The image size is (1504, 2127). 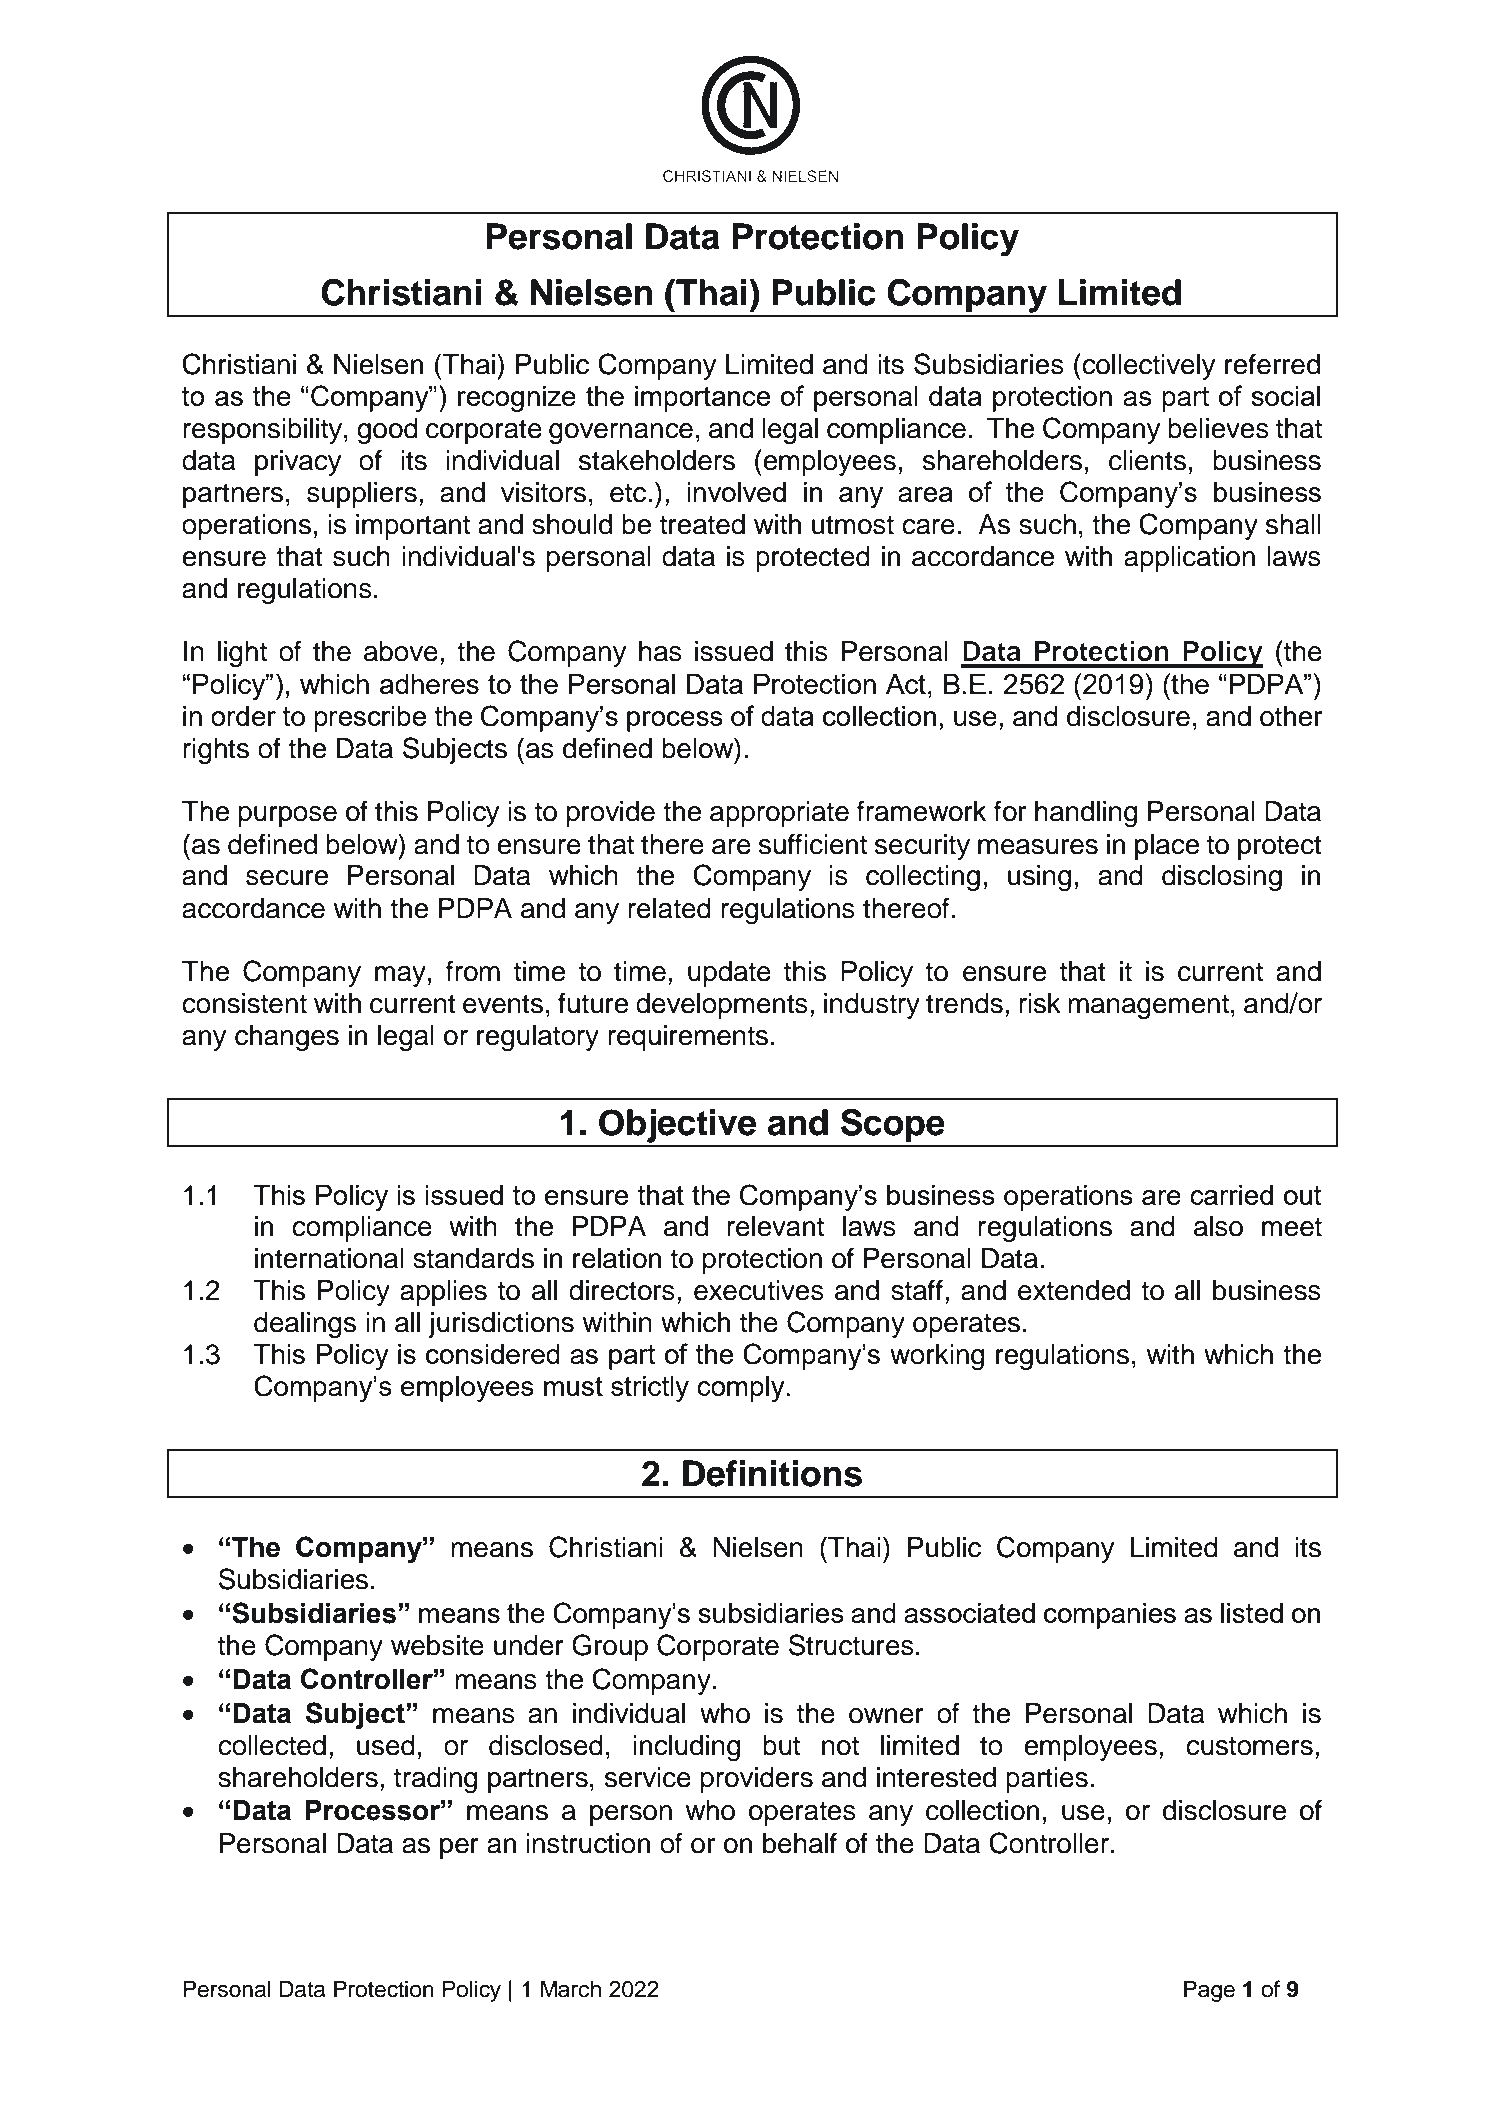 I want to click on website, so click(x=437, y=1645).
